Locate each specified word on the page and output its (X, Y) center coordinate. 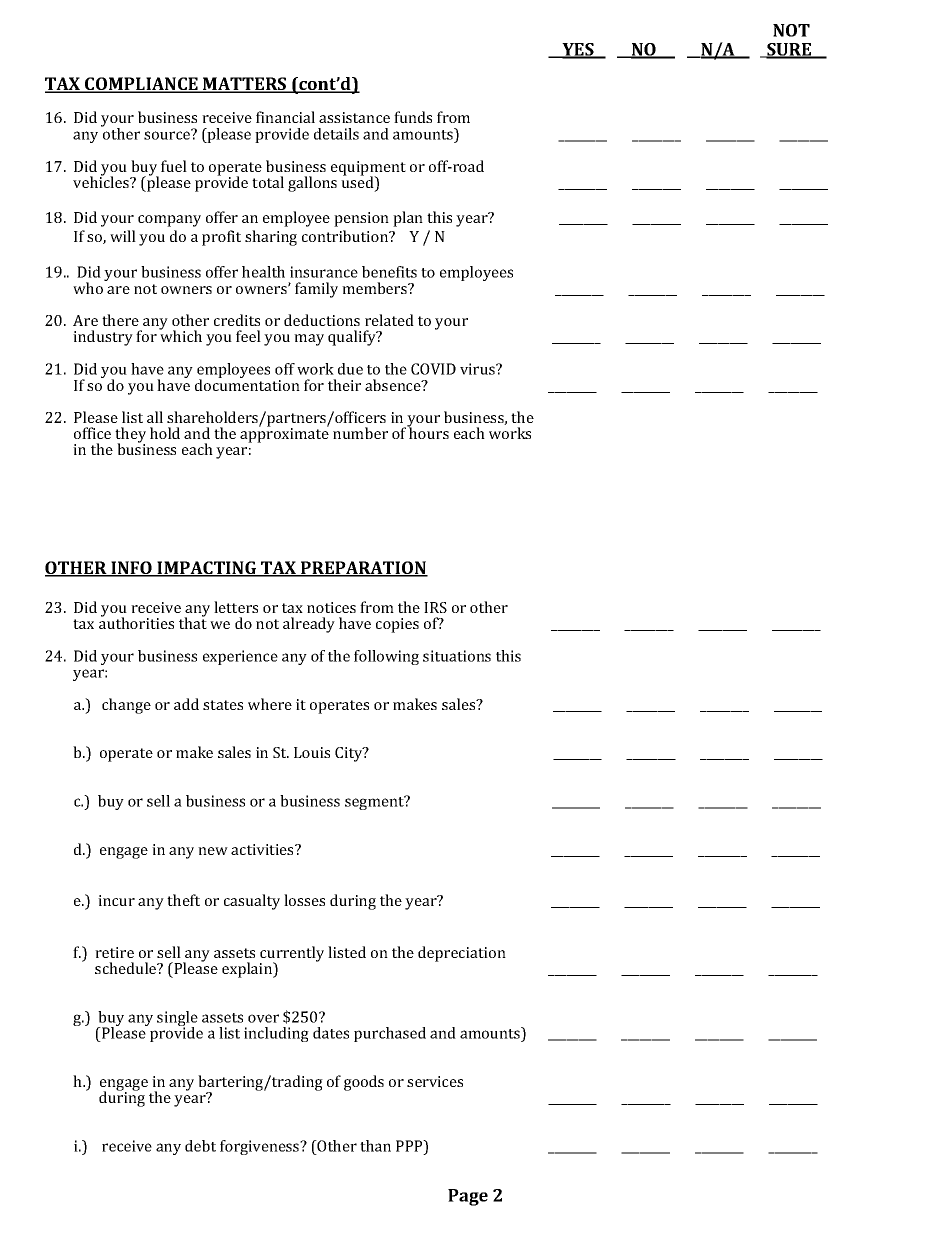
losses (304, 900)
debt (200, 1146)
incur (116, 900)
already (309, 625)
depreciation (462, 954)
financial (285, 117)
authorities (136, 622)
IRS (435, 607)
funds (413, 117)
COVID (433, 369)
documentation (247, 384)
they (130, 436)
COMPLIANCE (141, 85)
